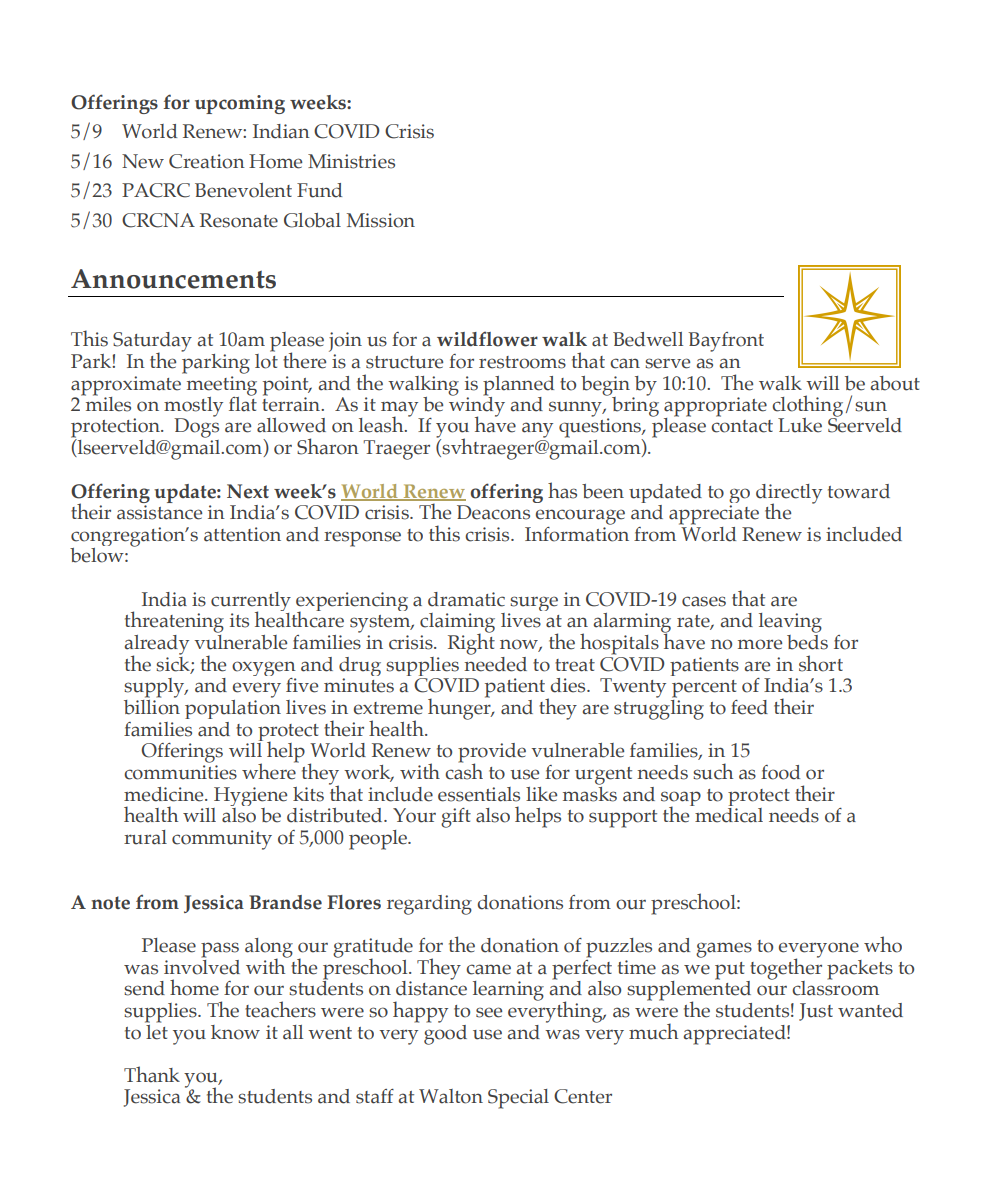 The height and width of the screenshot is (1204, 991). Describe the element at coordinates (152, 1074) in the screenshot. I see `Thank` at that location.
